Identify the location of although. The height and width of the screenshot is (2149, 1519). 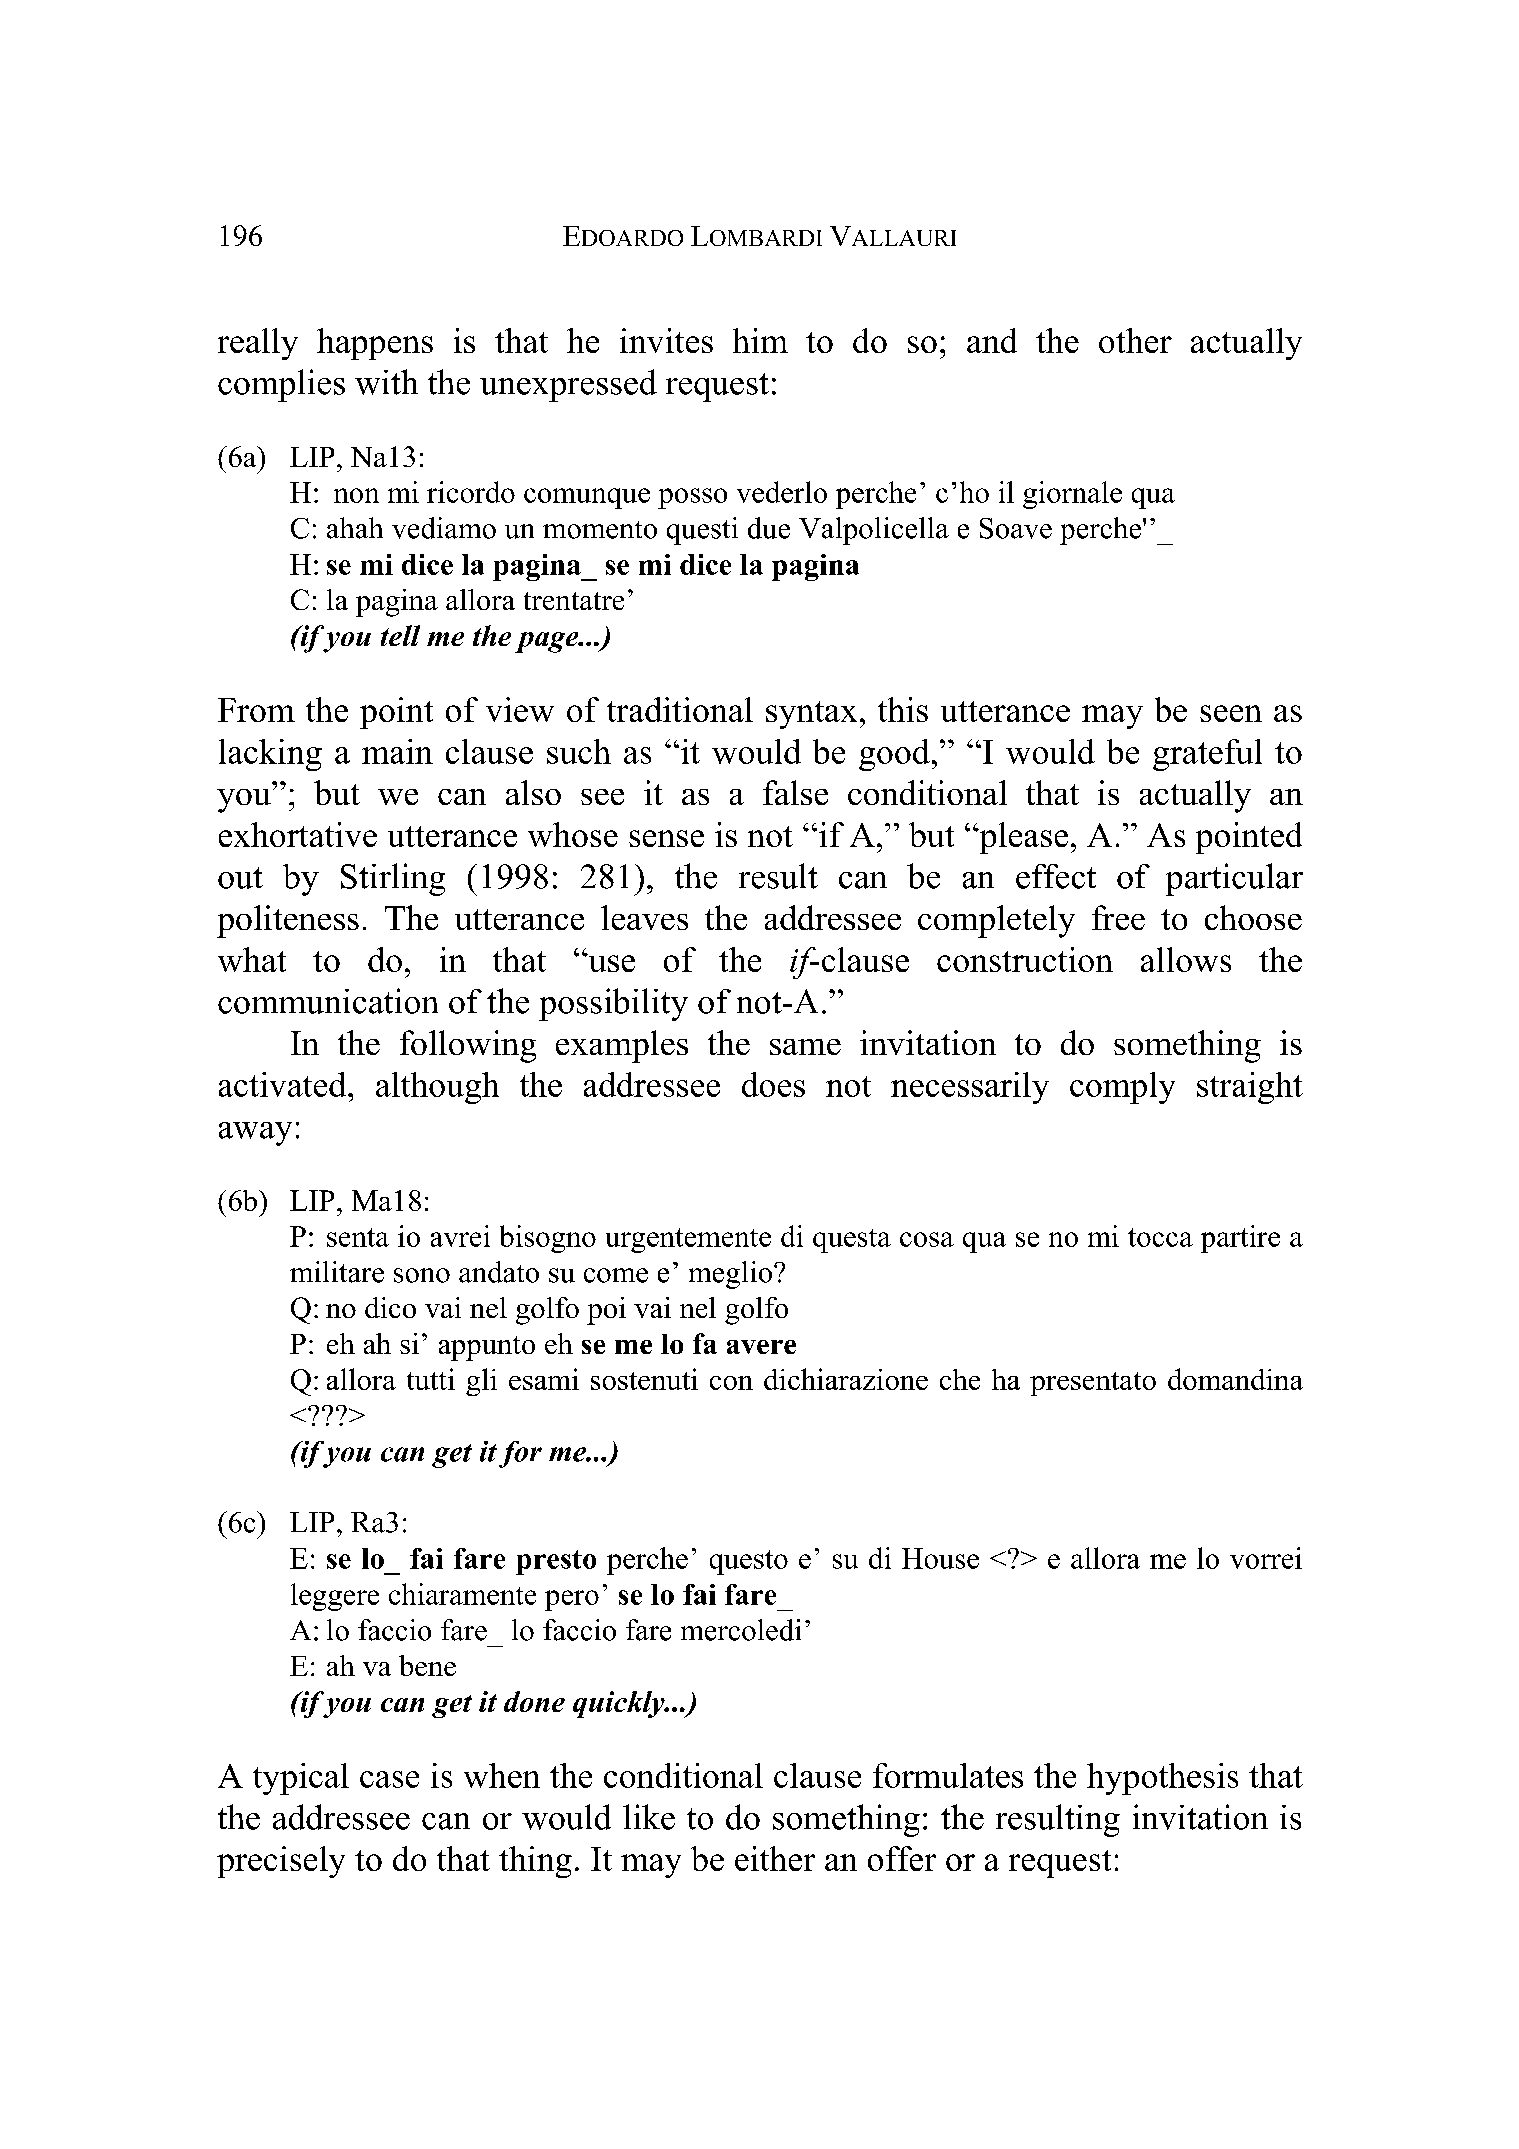
(437, 1088).
